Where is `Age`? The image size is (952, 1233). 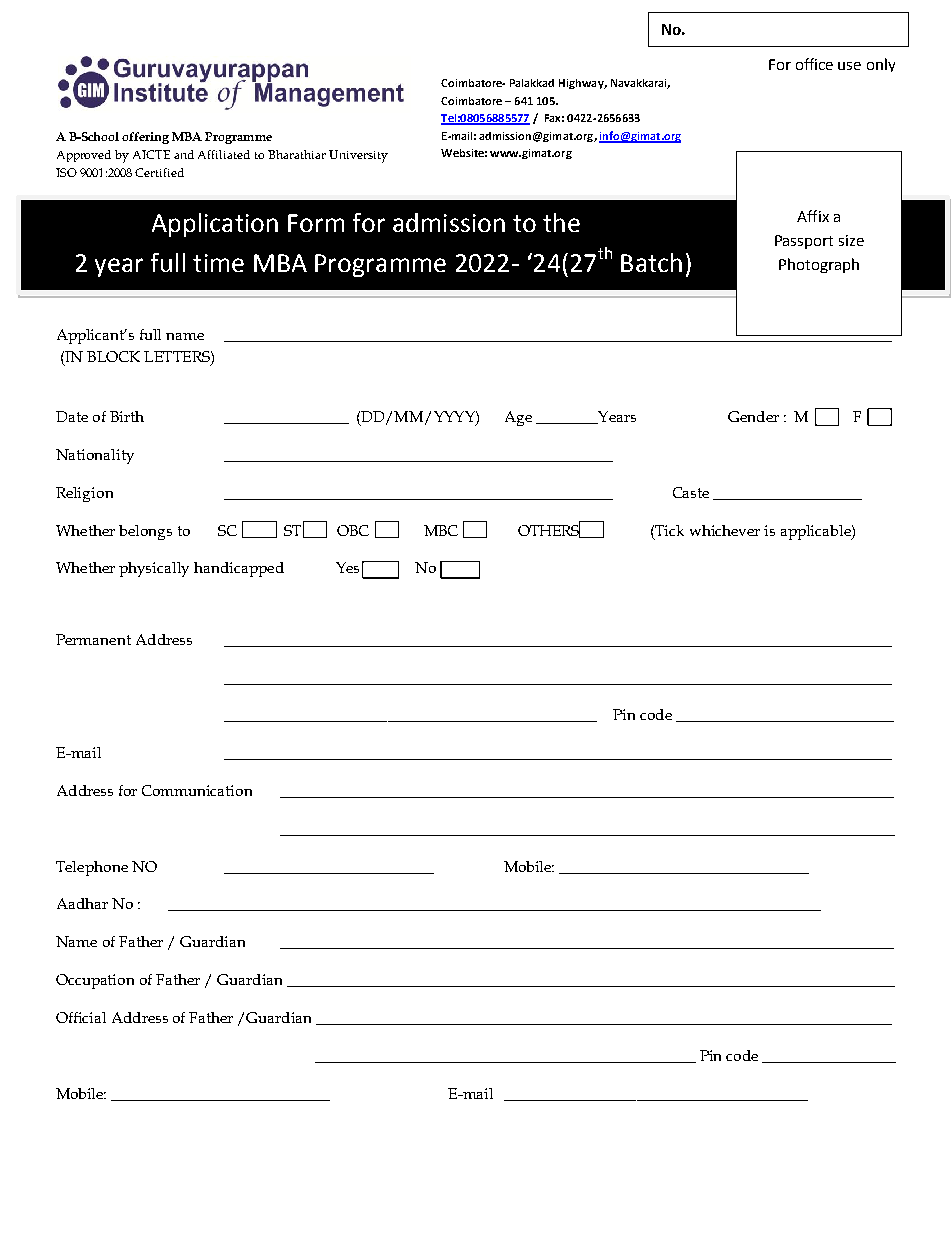 Age is located at coordinates (518, 418).
